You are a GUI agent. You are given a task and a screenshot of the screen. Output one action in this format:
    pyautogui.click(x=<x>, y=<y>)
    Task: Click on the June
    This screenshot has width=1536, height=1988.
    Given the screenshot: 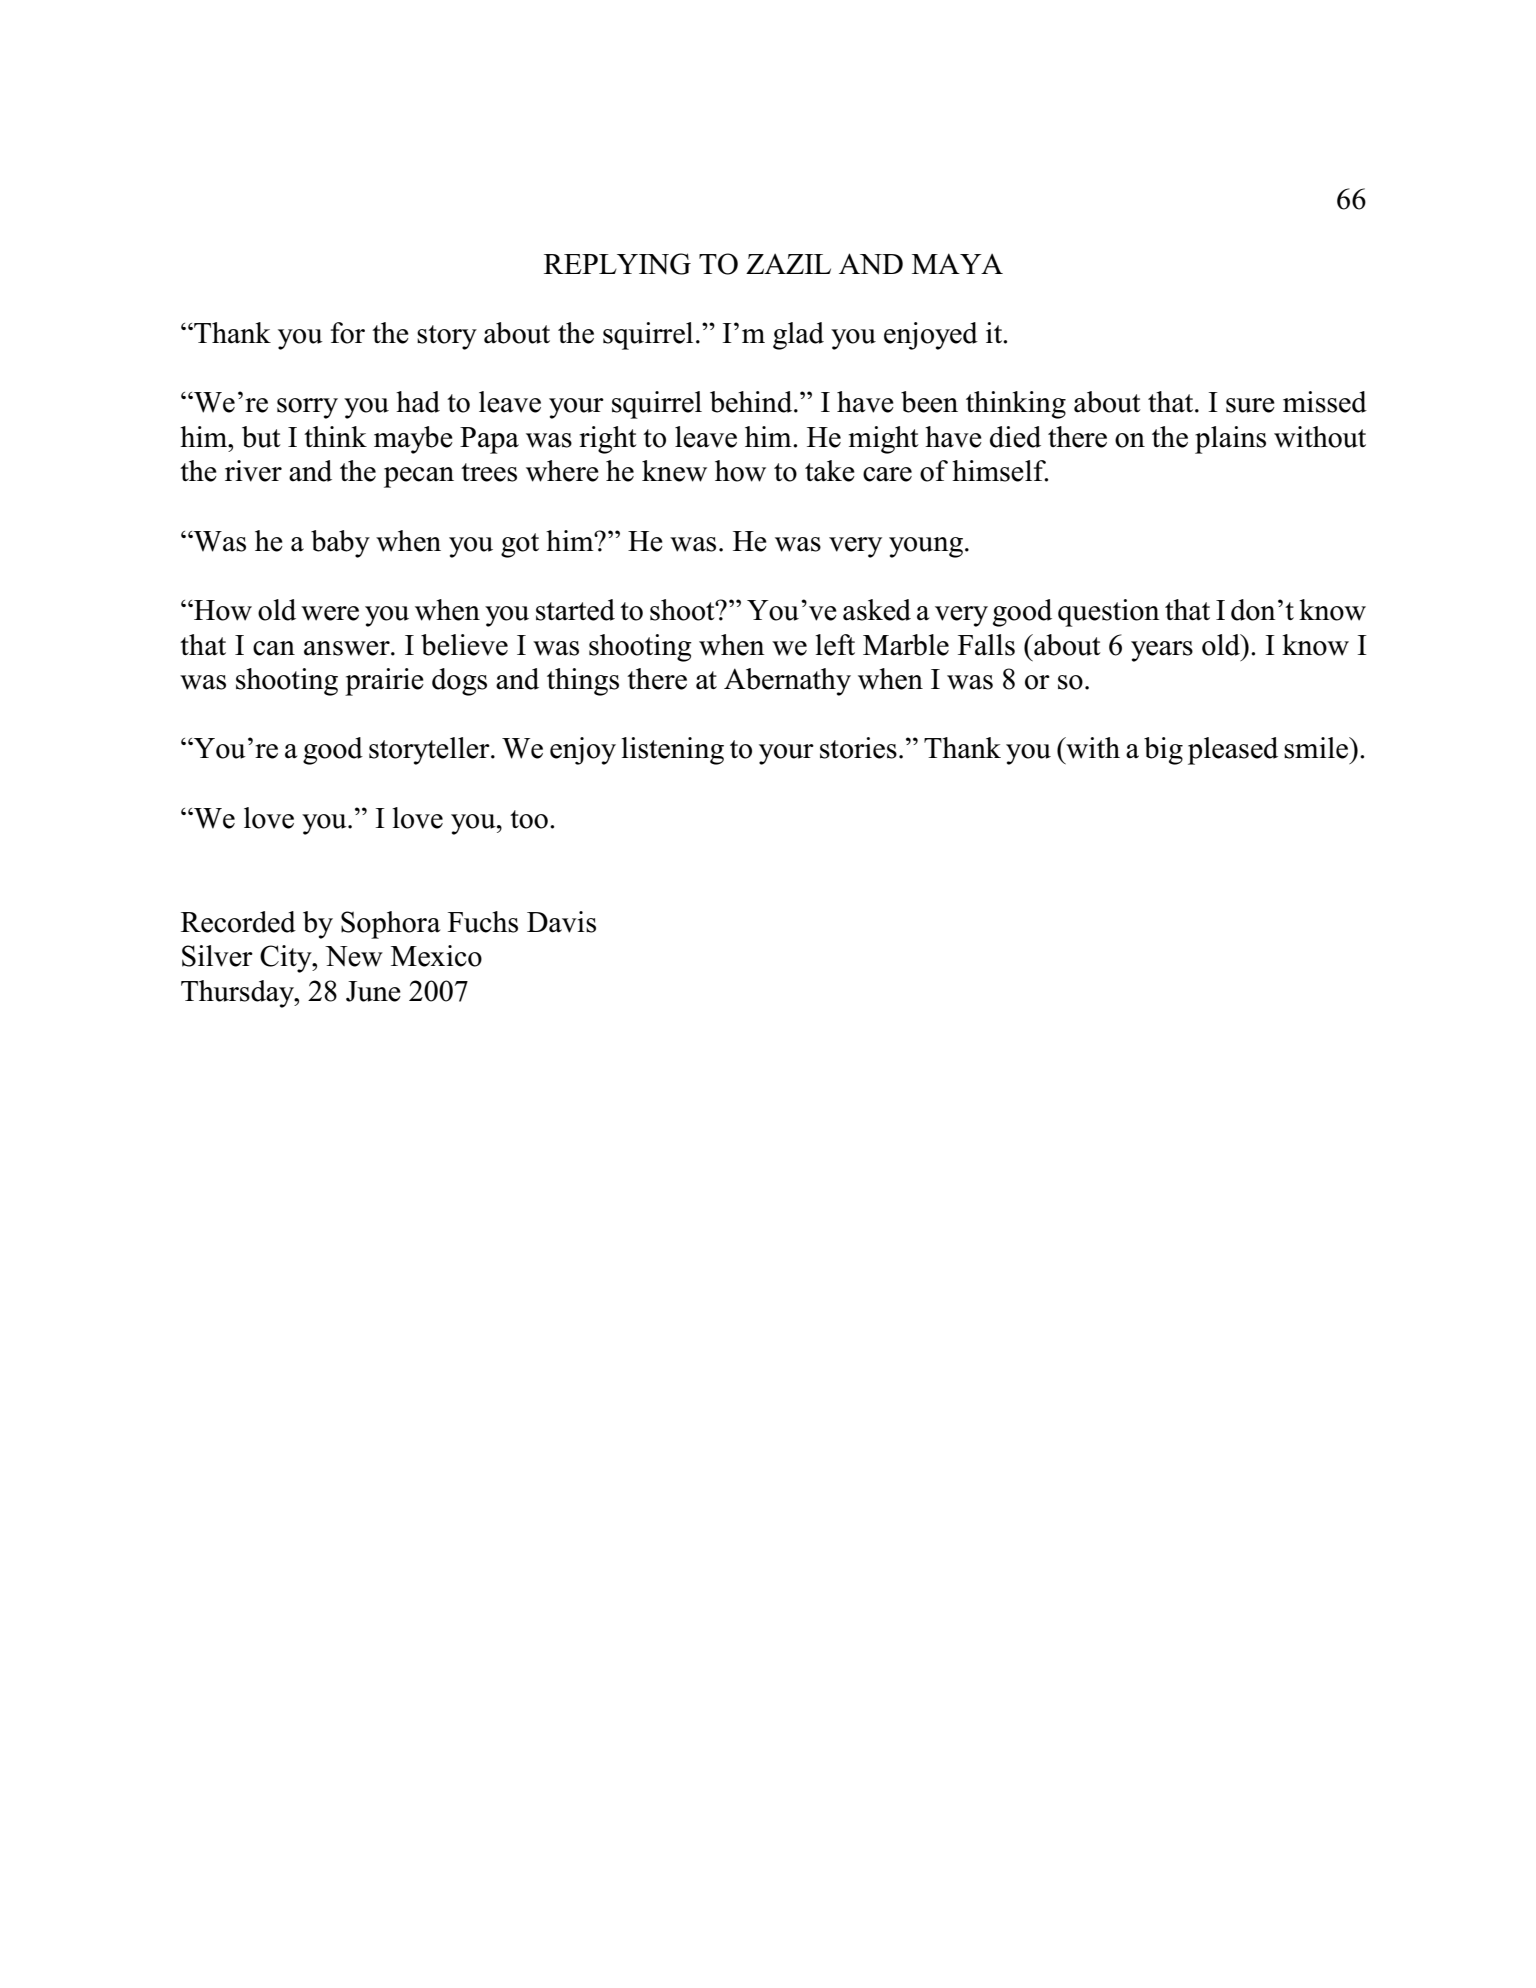 What is the action you would take?
    pyautogui.click(x=373, y=991)
